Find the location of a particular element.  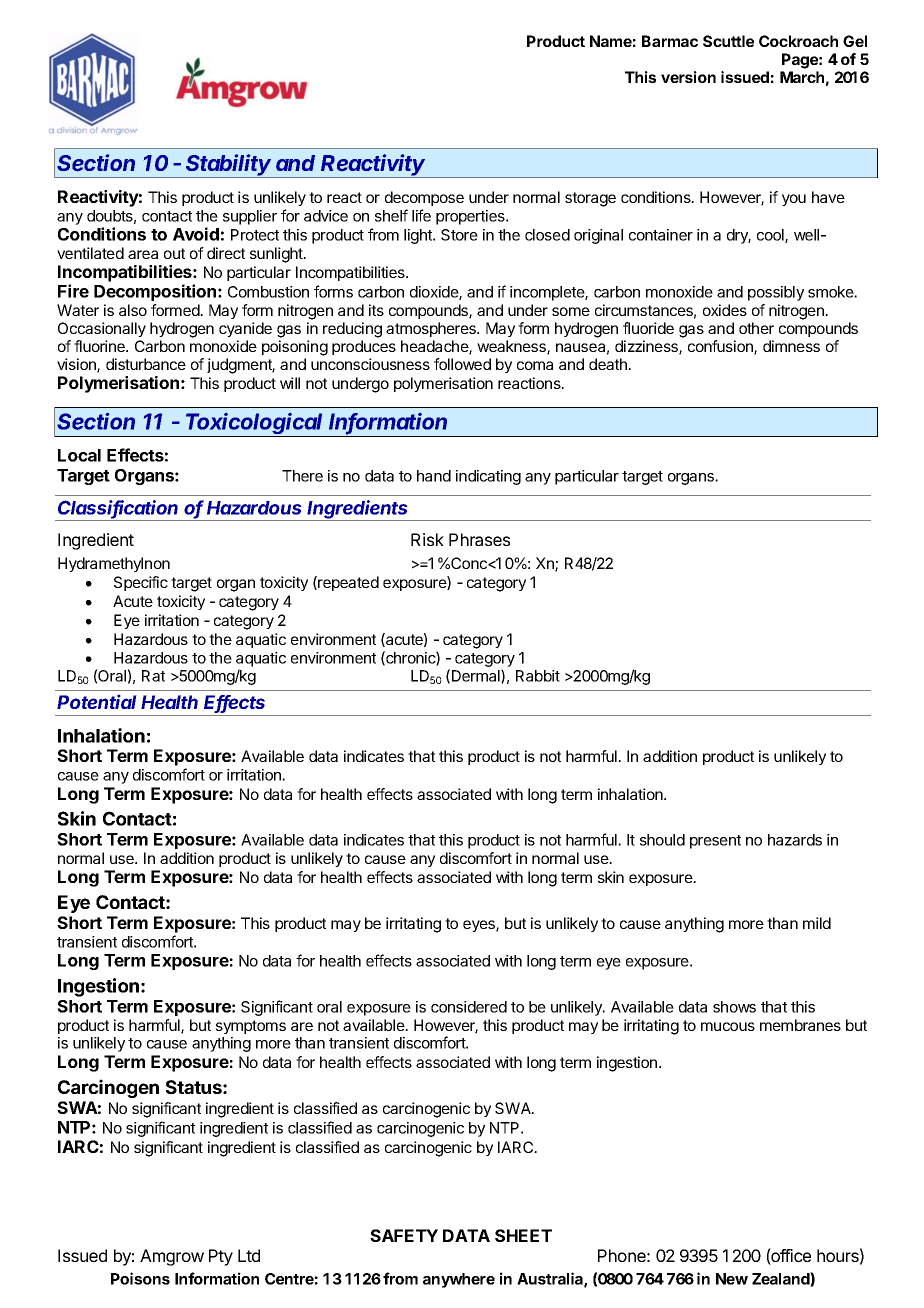

Phrases is located at coordinates (479, 539).
